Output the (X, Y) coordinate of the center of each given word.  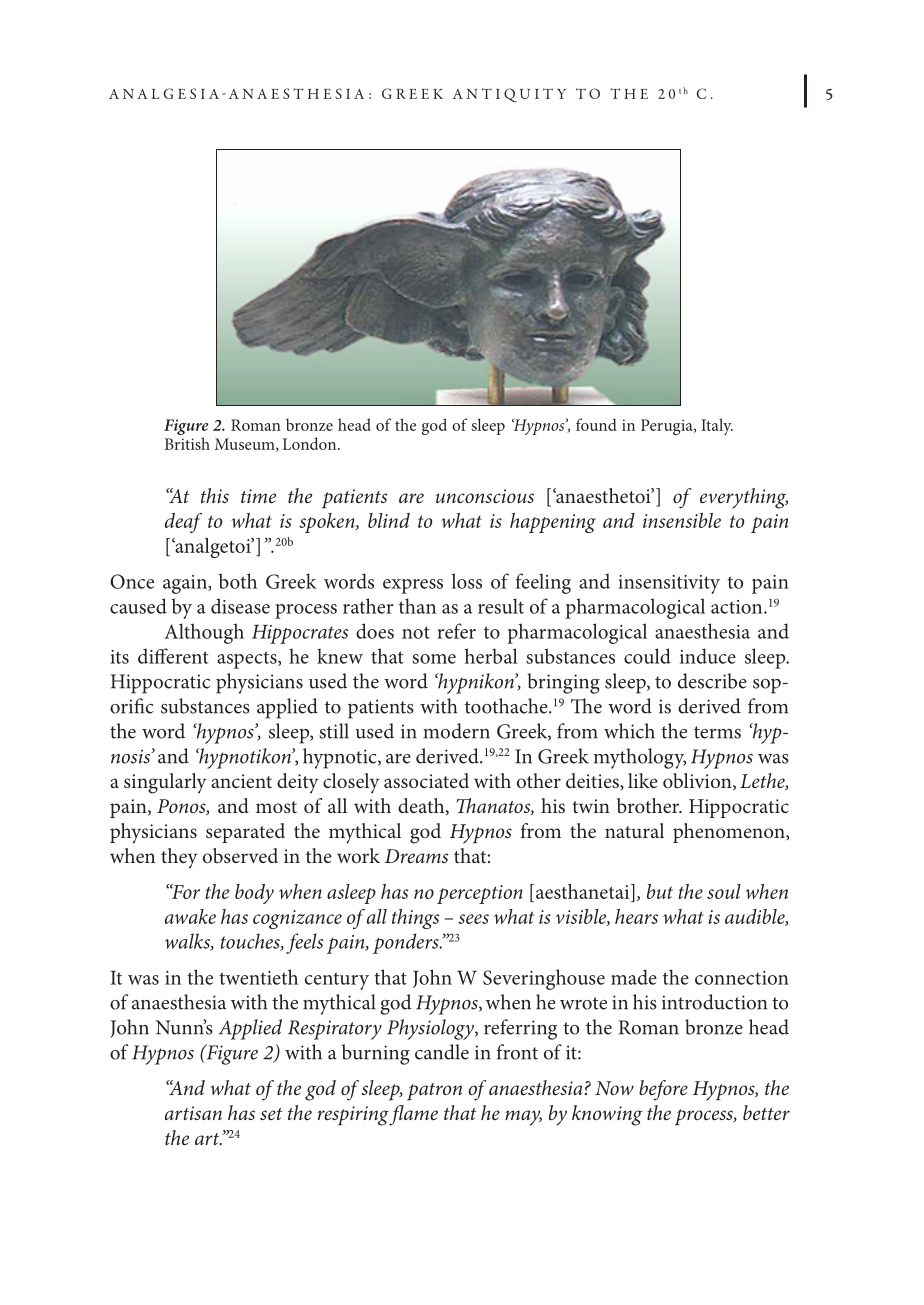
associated (426, 780)
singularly (165, 783)
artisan (193, 1113)
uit (536, 93)
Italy (717, 426)
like (643, 780)
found (596, 424)
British (187, 443)
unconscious (485, 496)
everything (744, 498)
